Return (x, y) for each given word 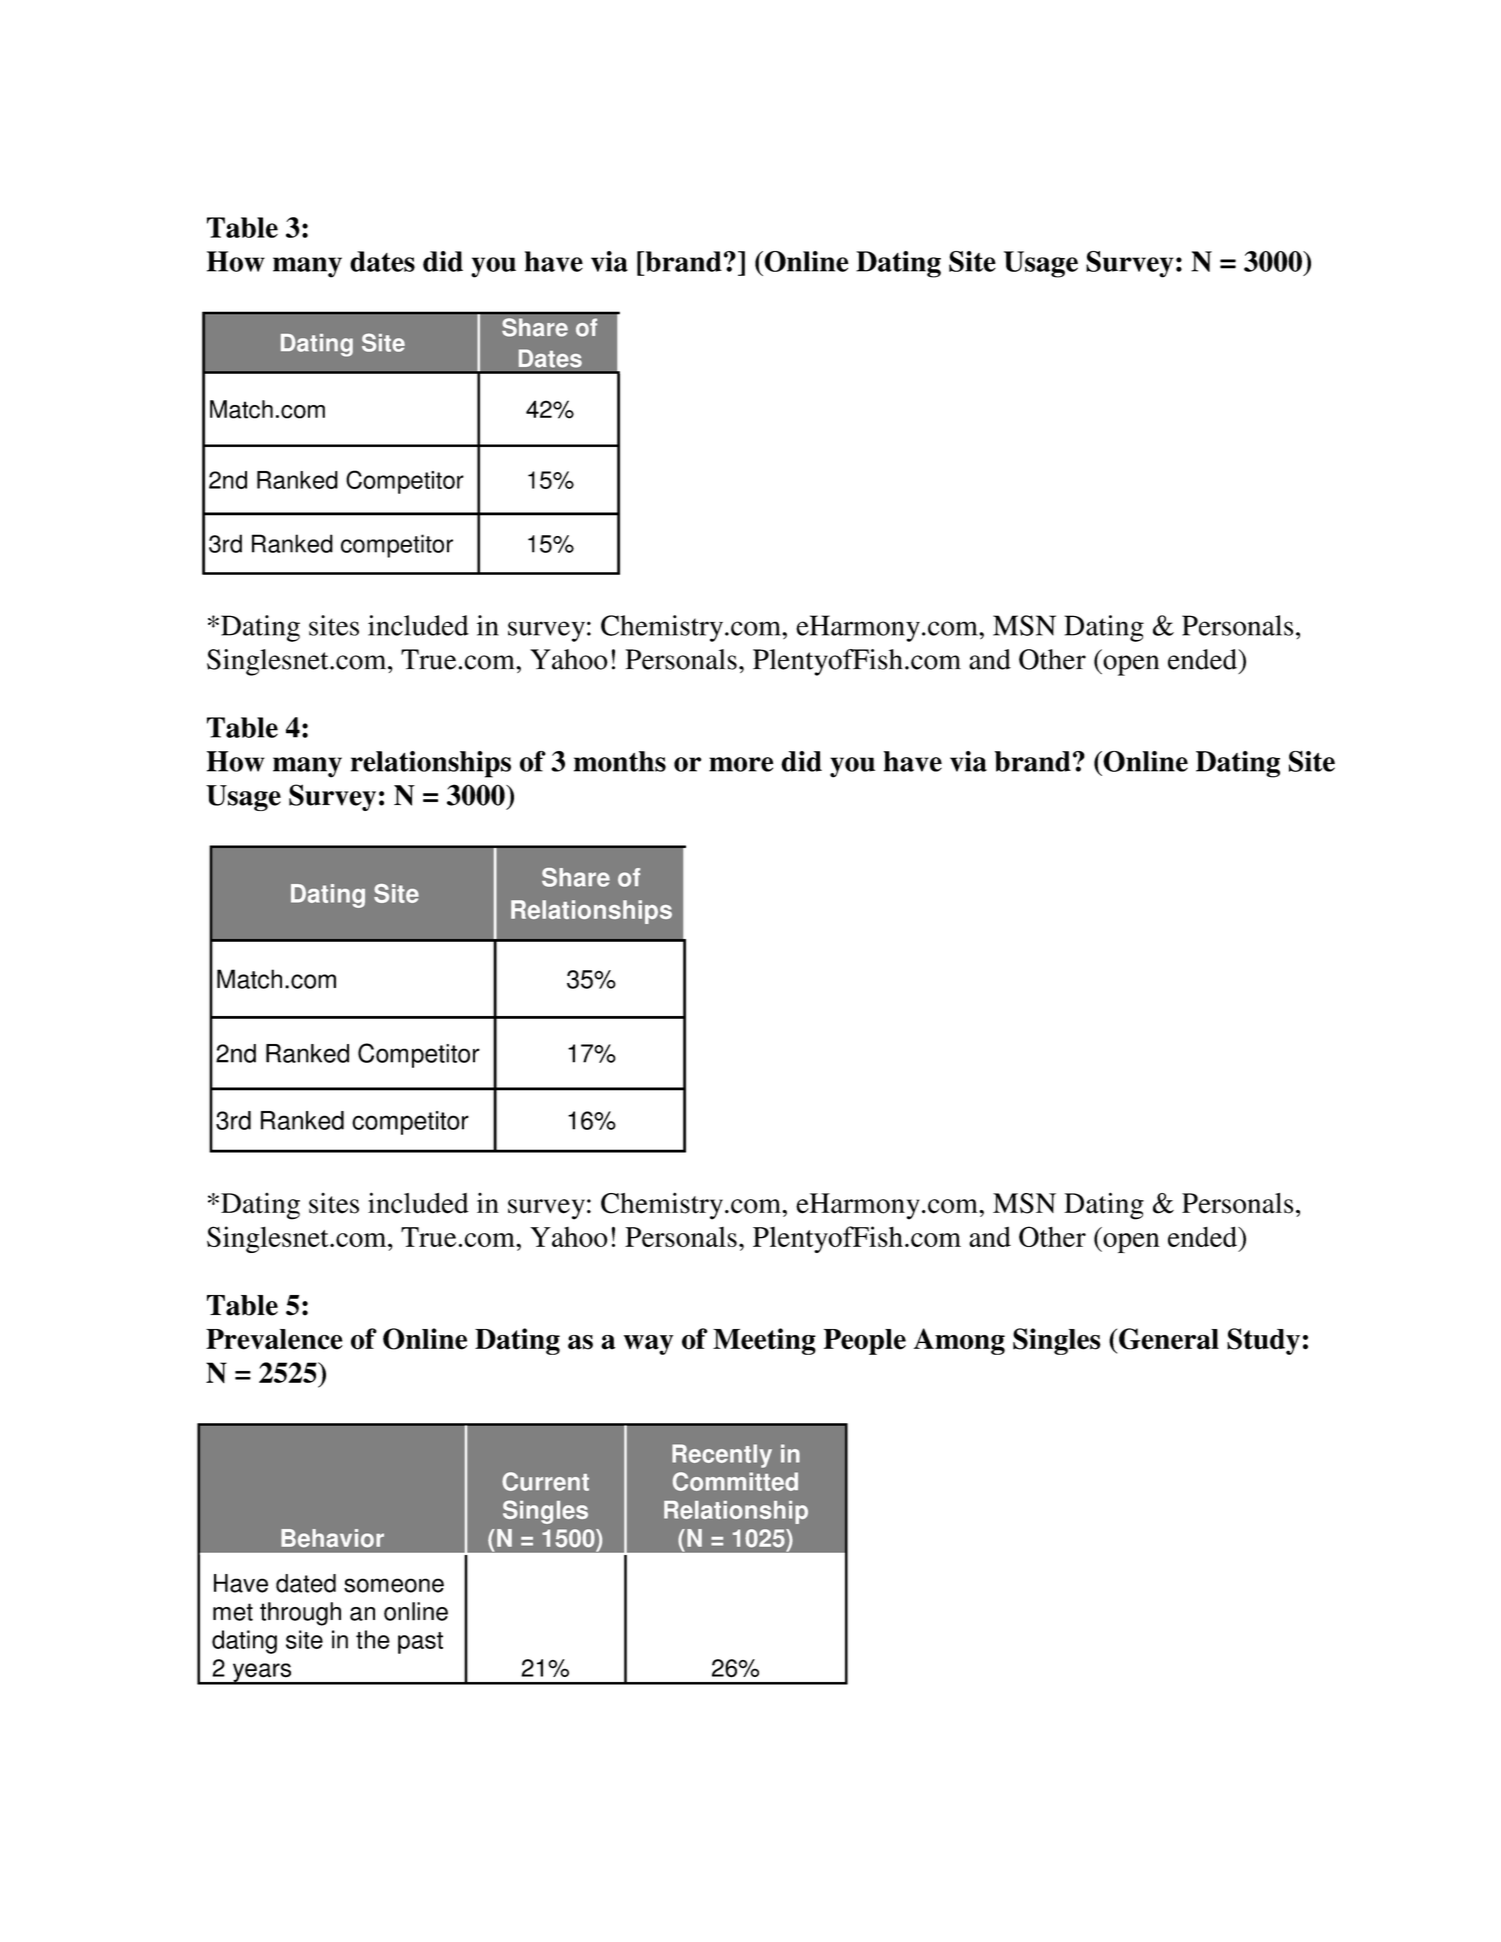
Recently (722, 1456)
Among (959, 1341)
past (420, 1643)
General (1169, 1339)
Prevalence (274, 1339)
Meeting (764, 1341)
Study (1263, 1341)
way (648, 1345)
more (741, 764)
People (865, 1342)
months (620, 761)
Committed (735, 1481)
